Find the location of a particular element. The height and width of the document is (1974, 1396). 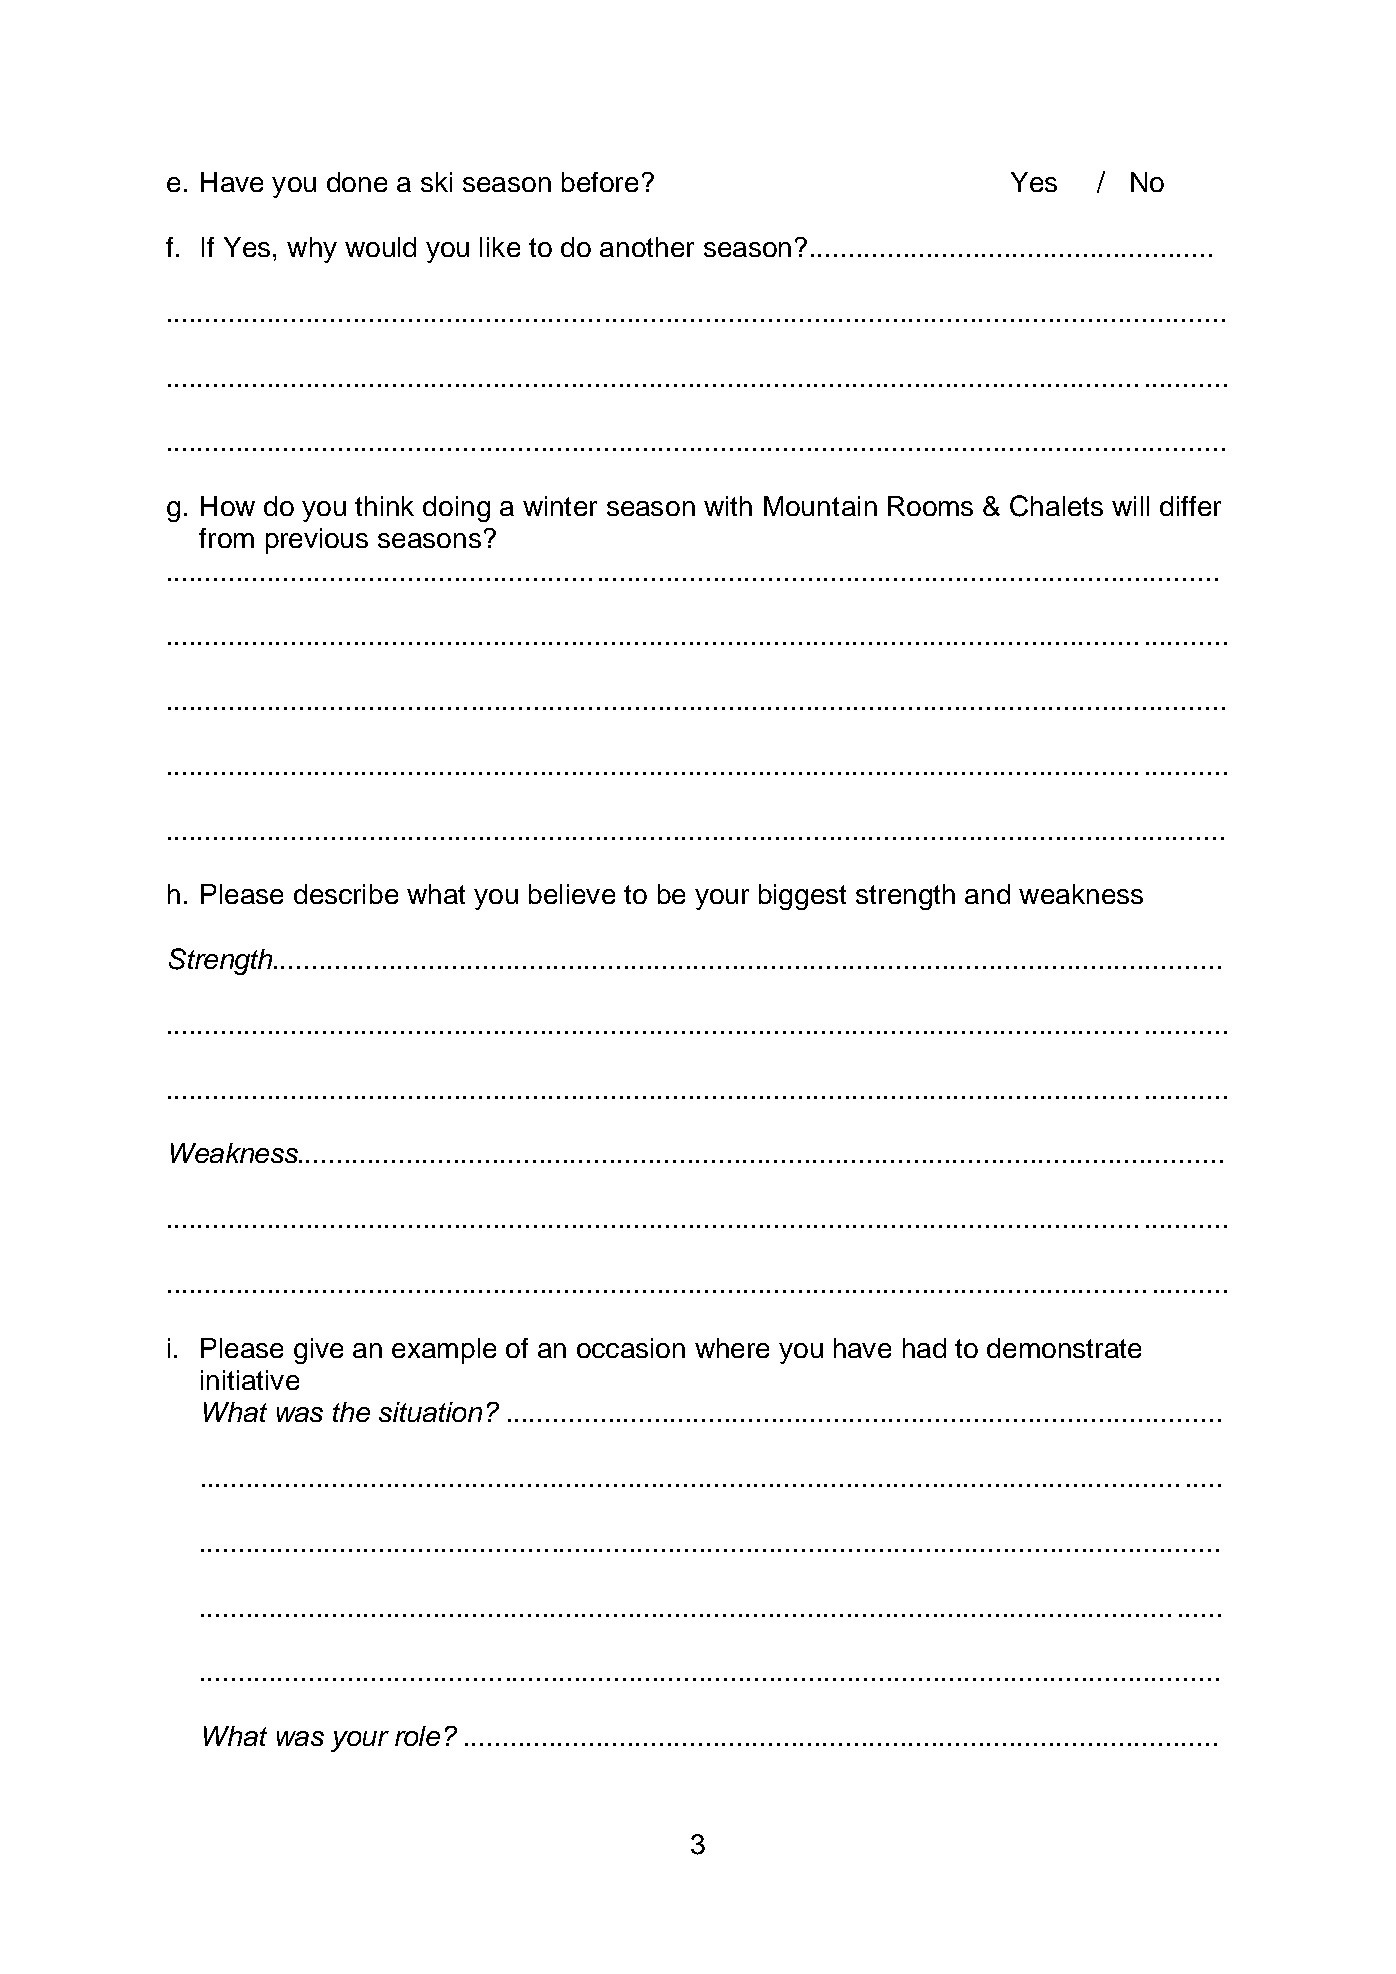

occasion is located at coordinates (631, 1348).
